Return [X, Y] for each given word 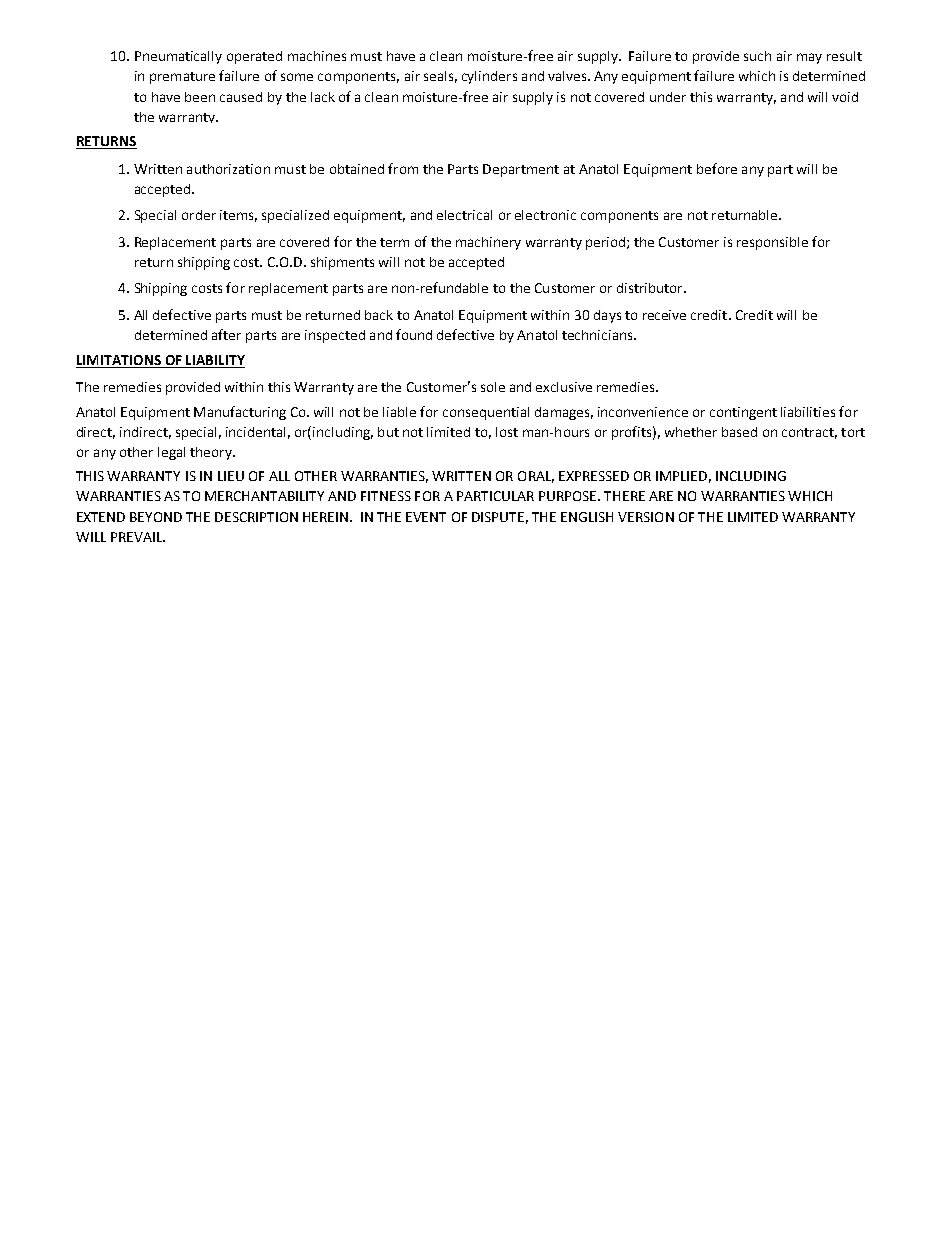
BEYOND [156, 517]
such [757, 56]
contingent [743, 413]
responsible [772, 243]
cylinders [489, 77]
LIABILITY [214, 361]
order [199, 215]
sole [493, 387]
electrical [464, 215]
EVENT [426, 517]
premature [182, 78]
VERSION [646, 517]
